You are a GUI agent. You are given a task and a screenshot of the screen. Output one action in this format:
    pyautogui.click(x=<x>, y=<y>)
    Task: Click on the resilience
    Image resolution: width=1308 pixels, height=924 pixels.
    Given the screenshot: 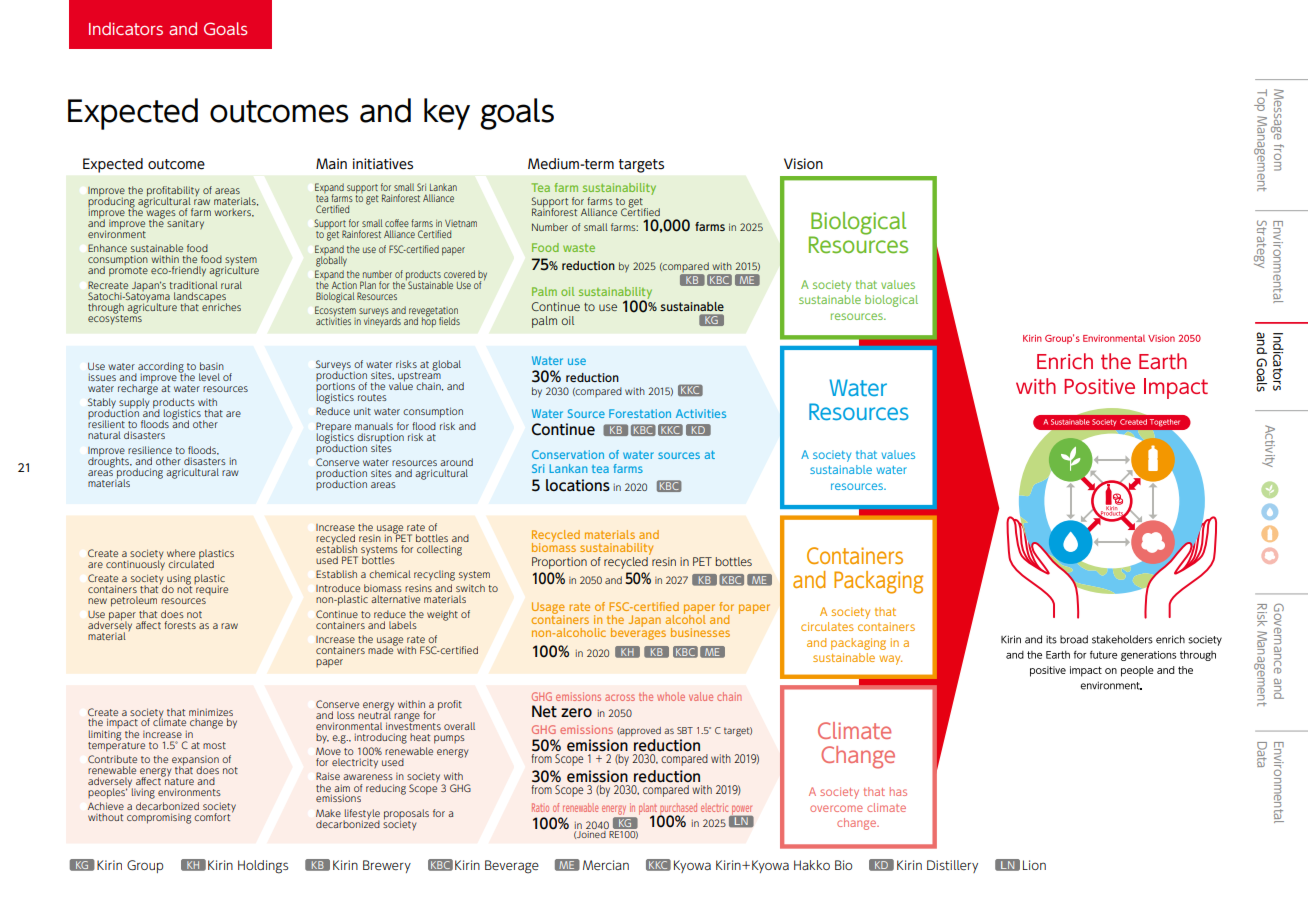 What is the action you would take?
    pyautogui.click(x=150, y=450)
